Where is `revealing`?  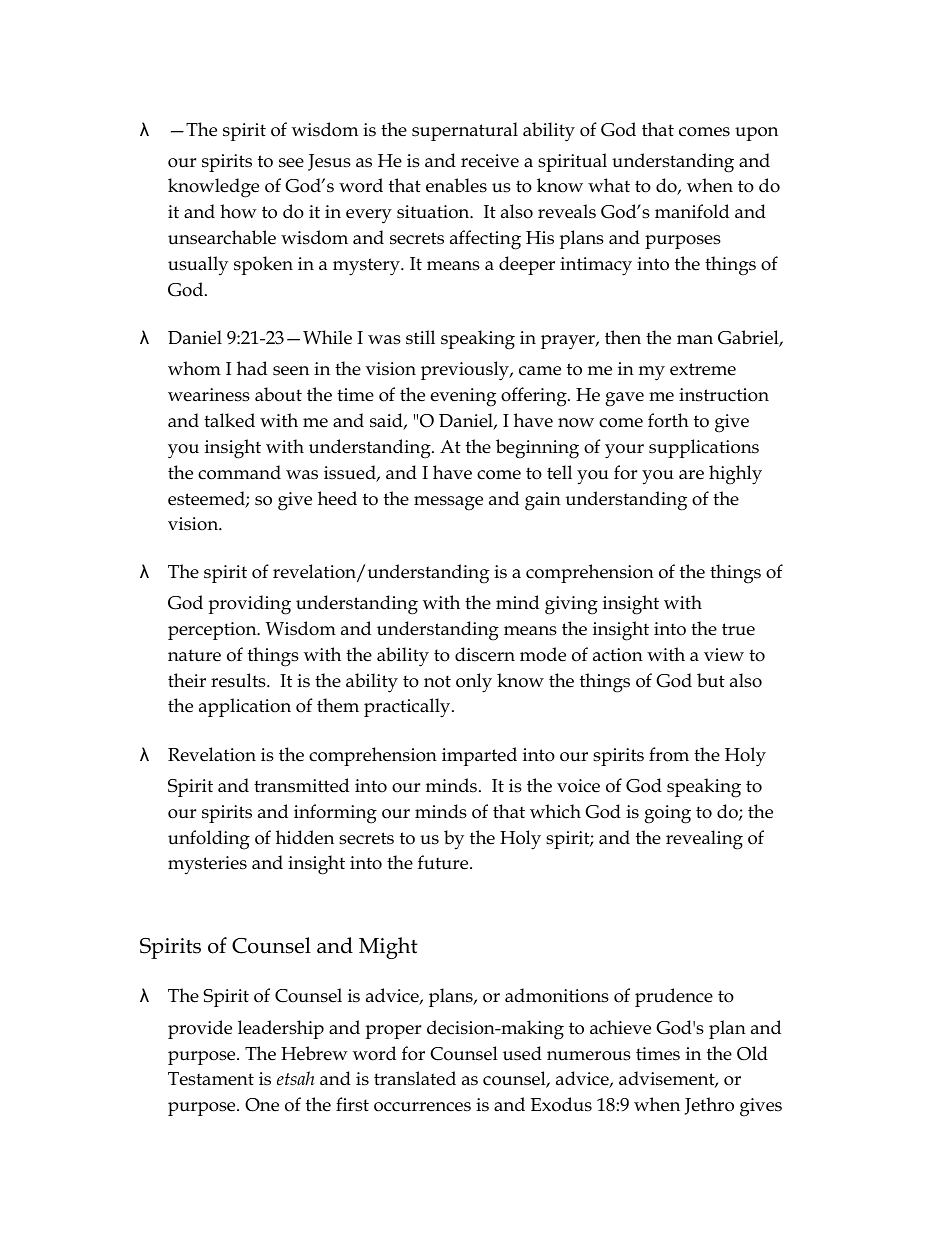
revealing is located at coordinates (704, 840).
